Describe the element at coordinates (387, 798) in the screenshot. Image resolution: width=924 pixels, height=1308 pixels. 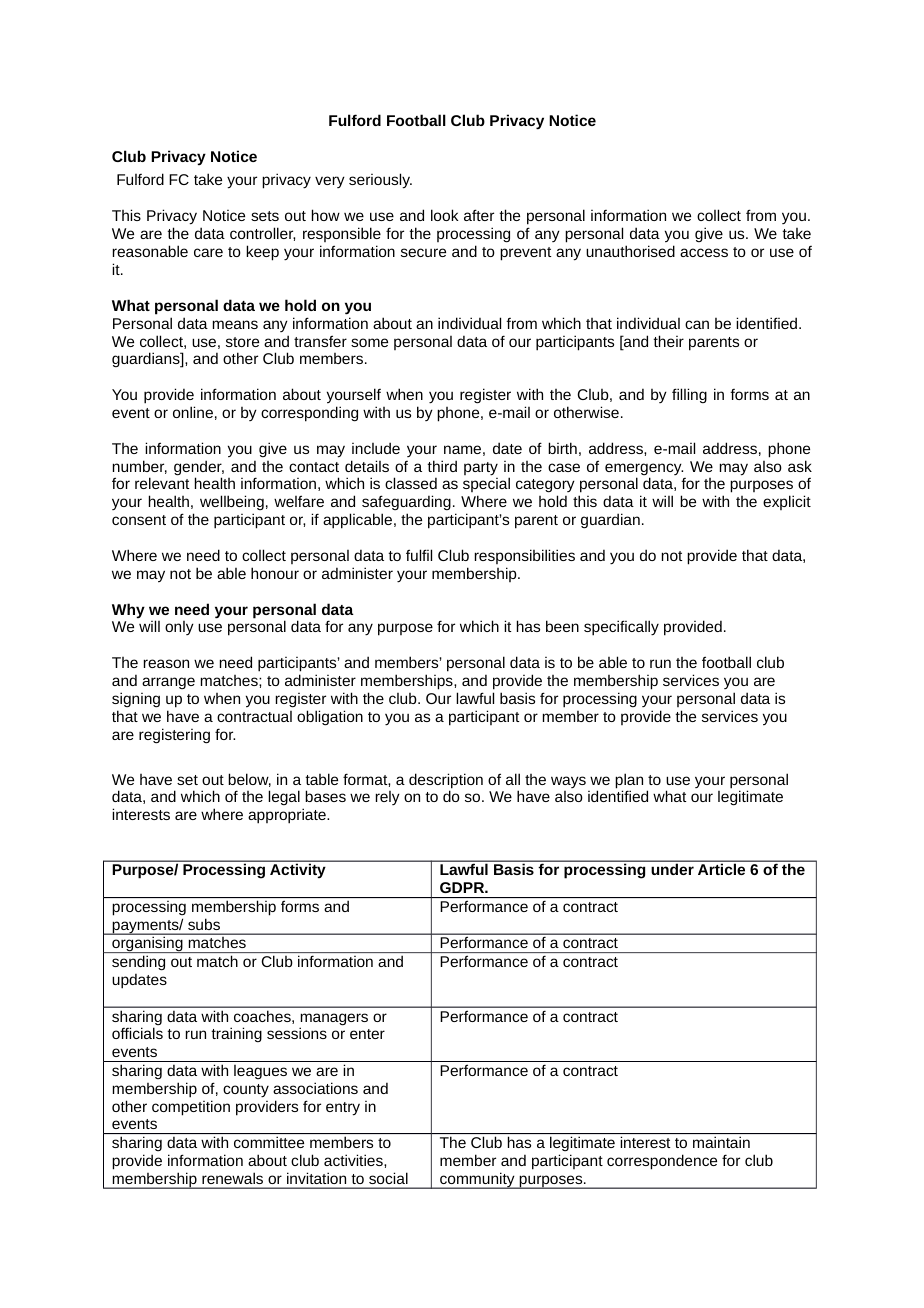
I see `rely` at that location.
